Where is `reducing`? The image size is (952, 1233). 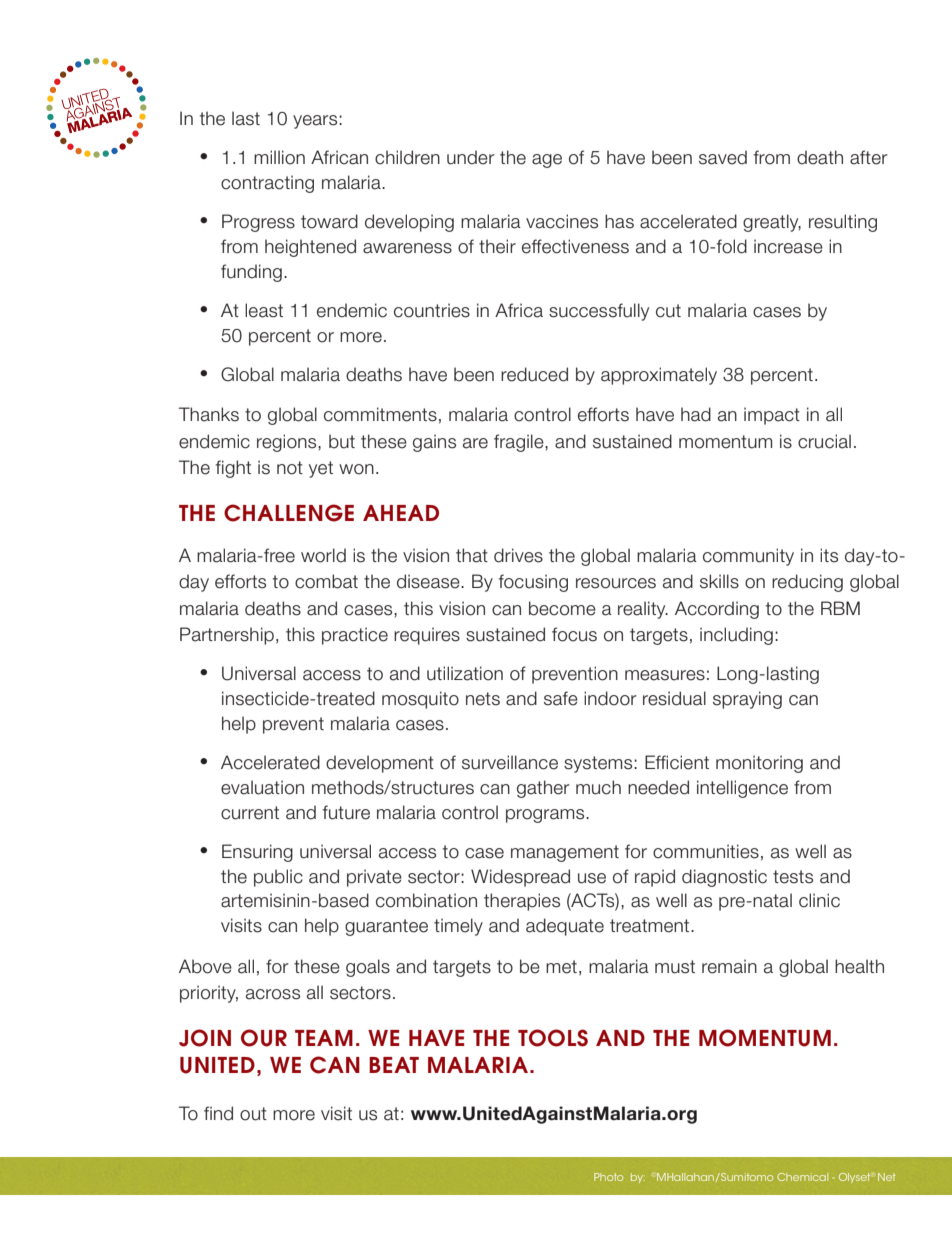 reducing is located at coordinates (807, 583).
